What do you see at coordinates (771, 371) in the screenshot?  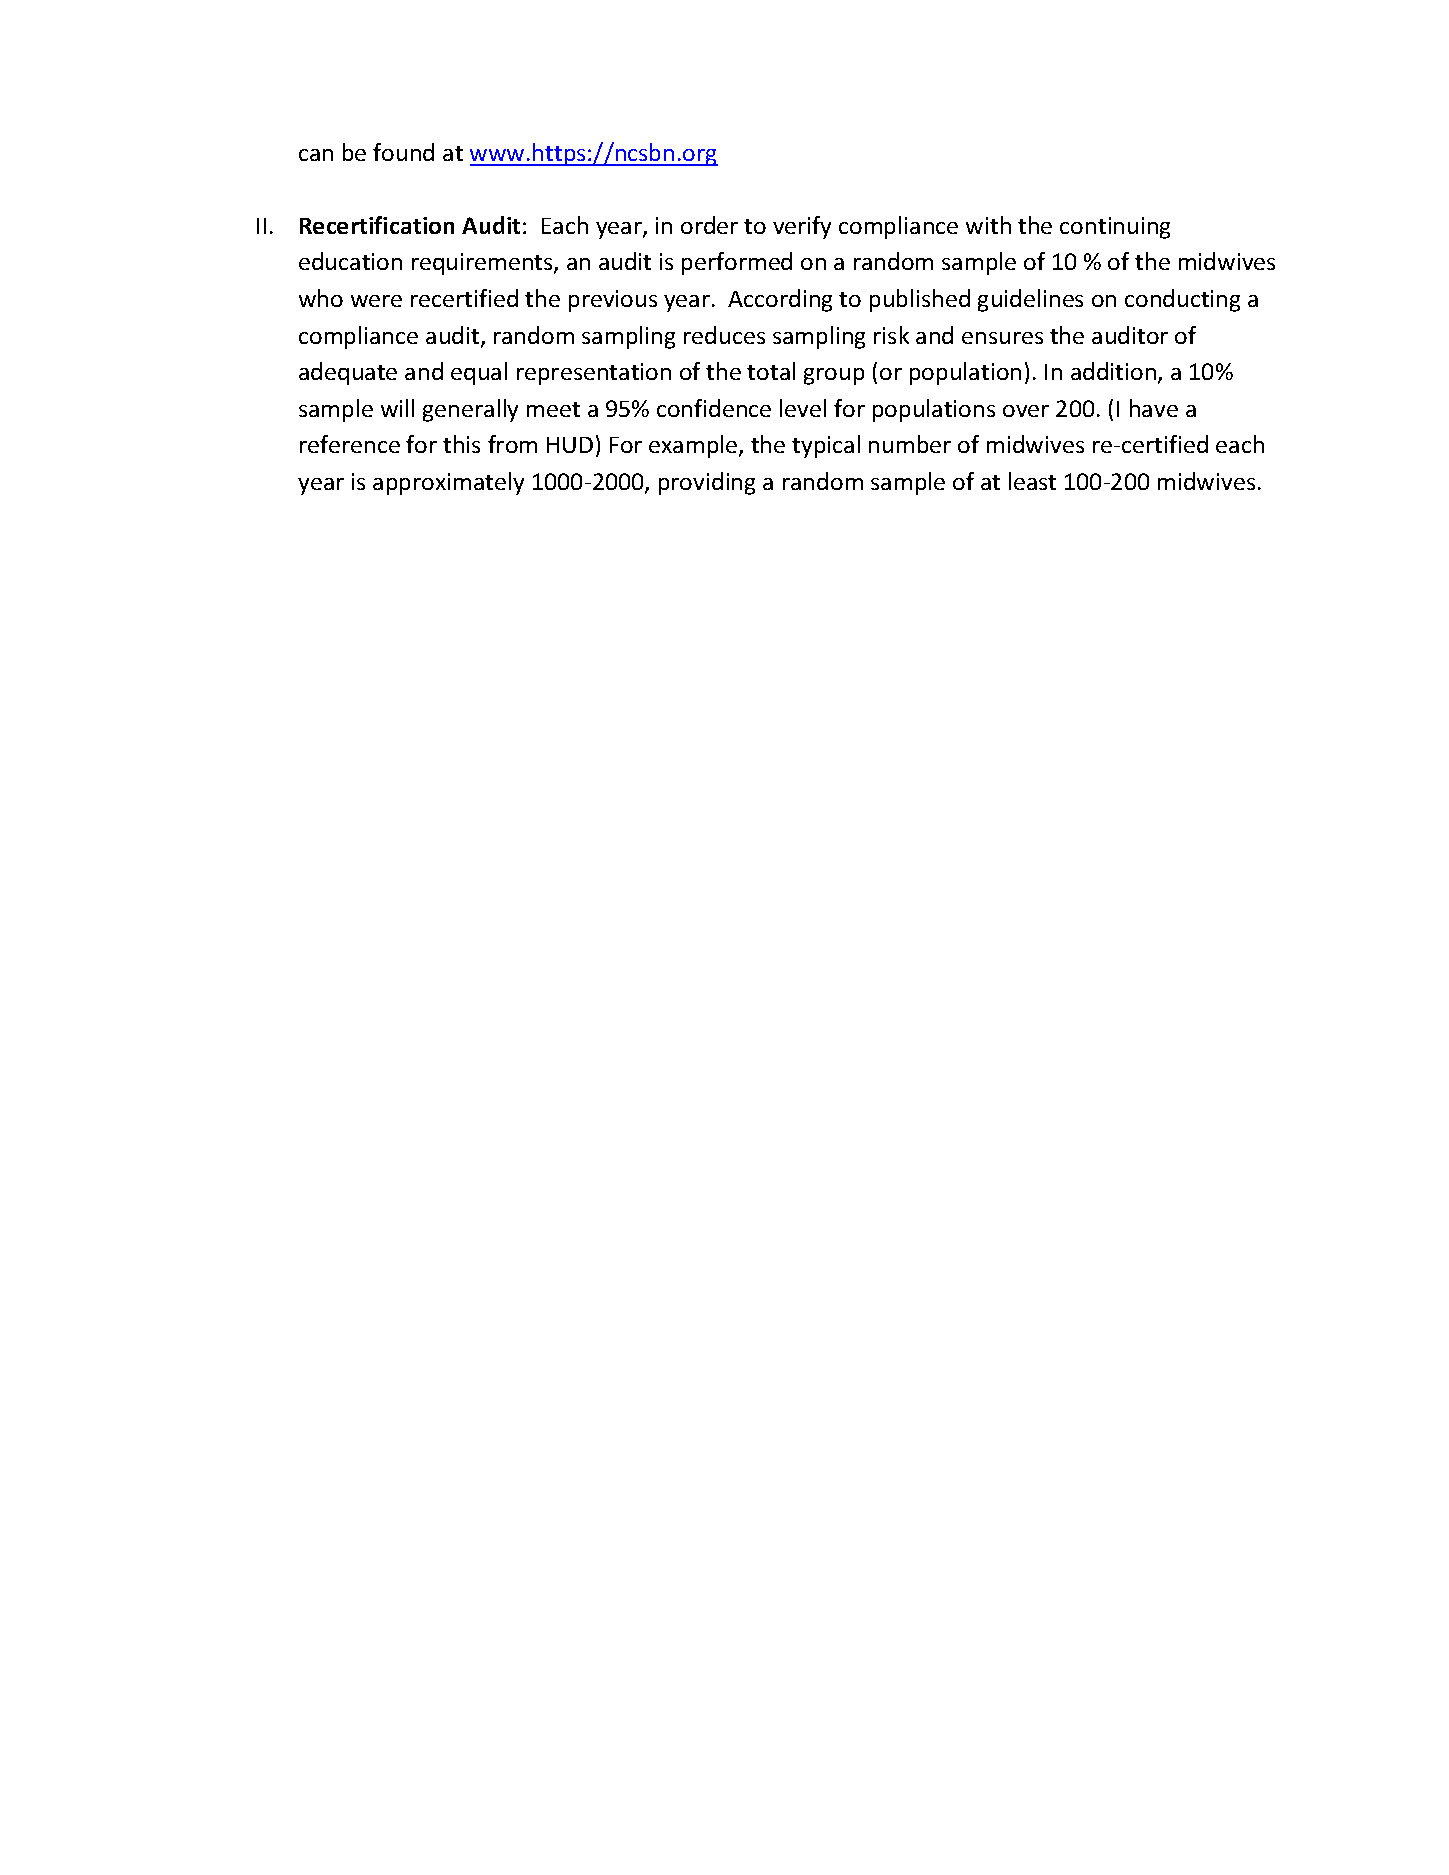 I see `total` at bounding box center [771, 371].
